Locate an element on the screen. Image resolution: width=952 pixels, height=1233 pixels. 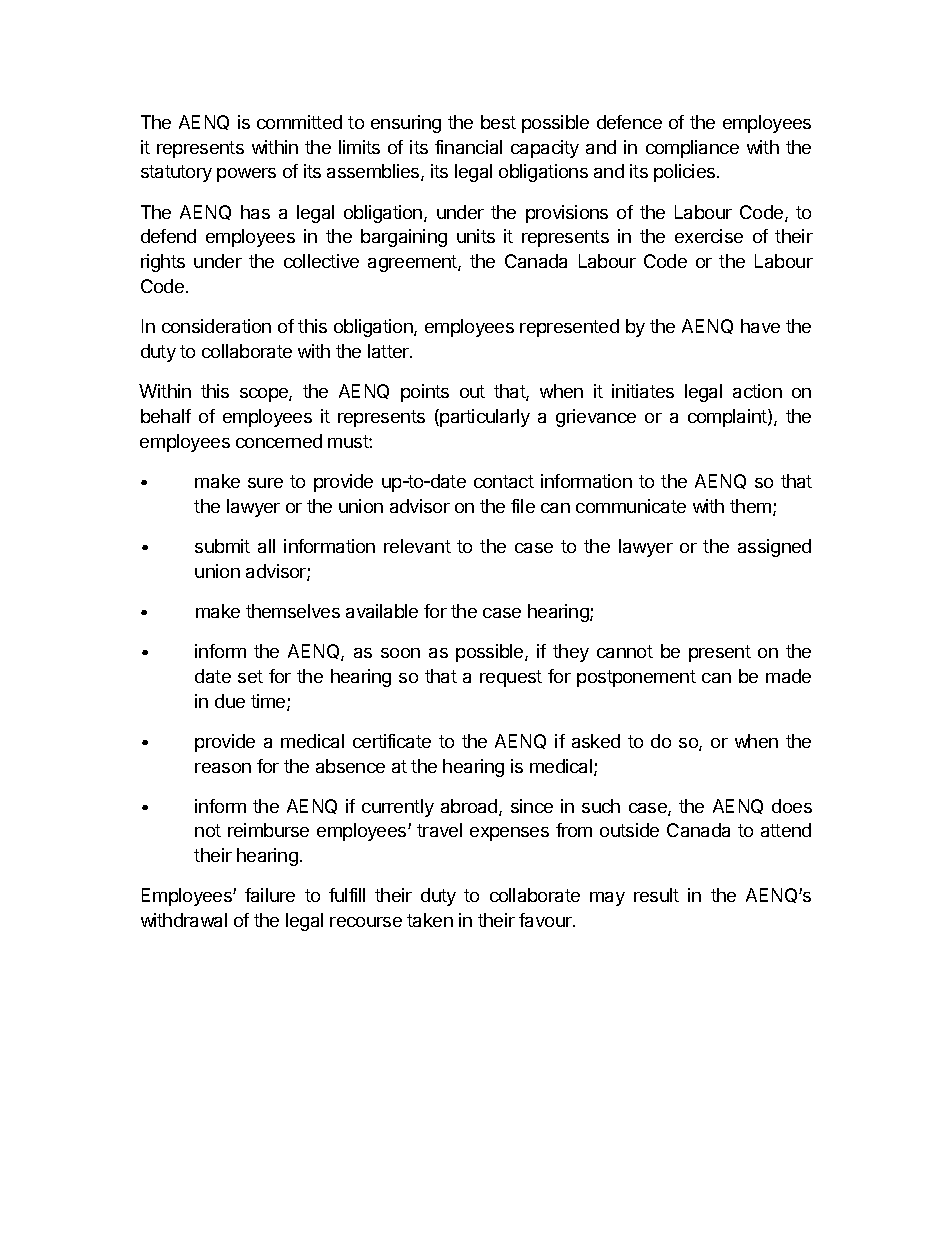
file is located at coordinates (523, 506).
